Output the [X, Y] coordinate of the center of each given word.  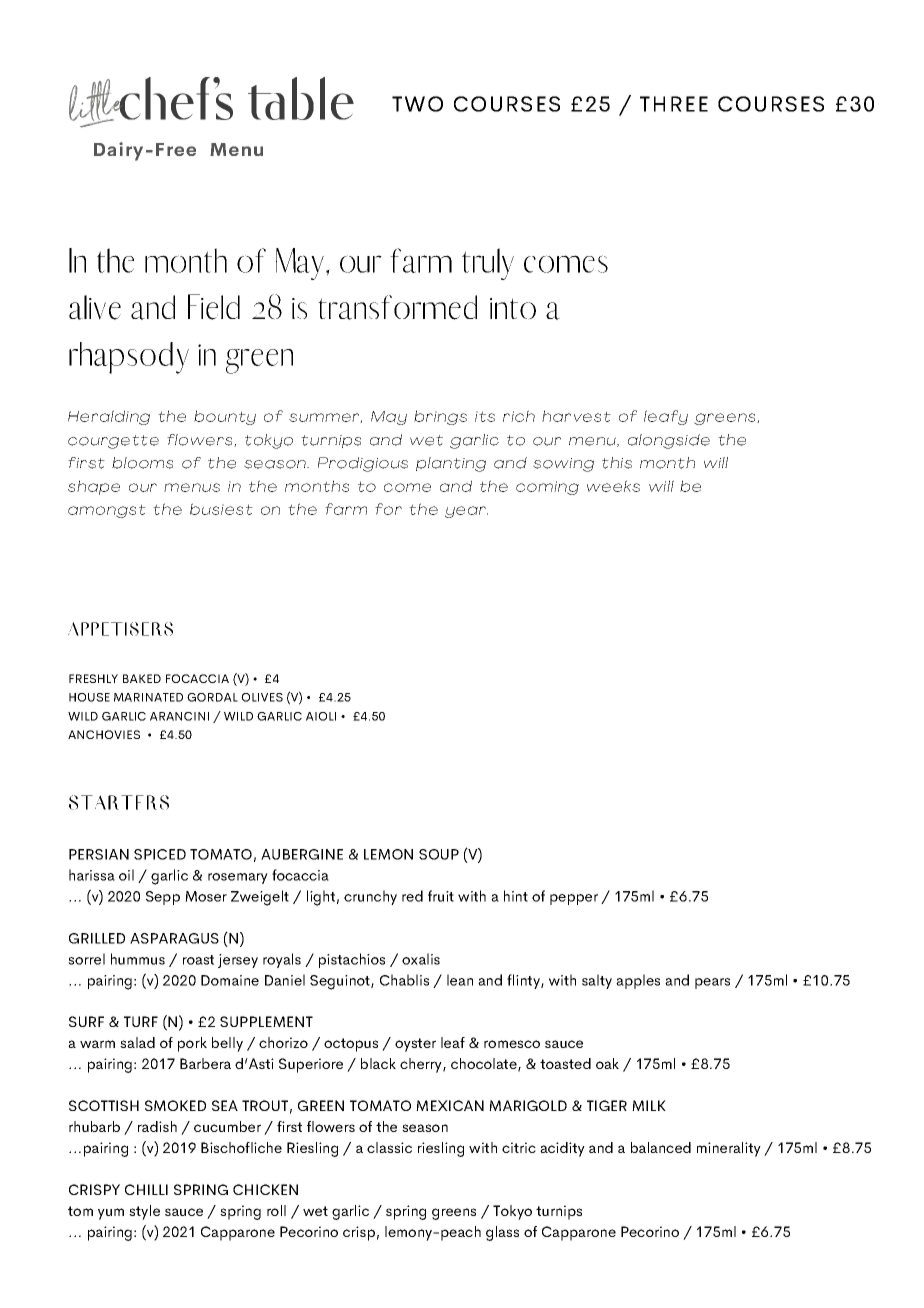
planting [451, 464]
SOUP [439, 854]
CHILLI [146, 1189]
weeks [613, 486]
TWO [417, 104]
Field [214, 307]
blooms [142, 463]
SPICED [160, 854]
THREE [674, 104]
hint [516, 896]
